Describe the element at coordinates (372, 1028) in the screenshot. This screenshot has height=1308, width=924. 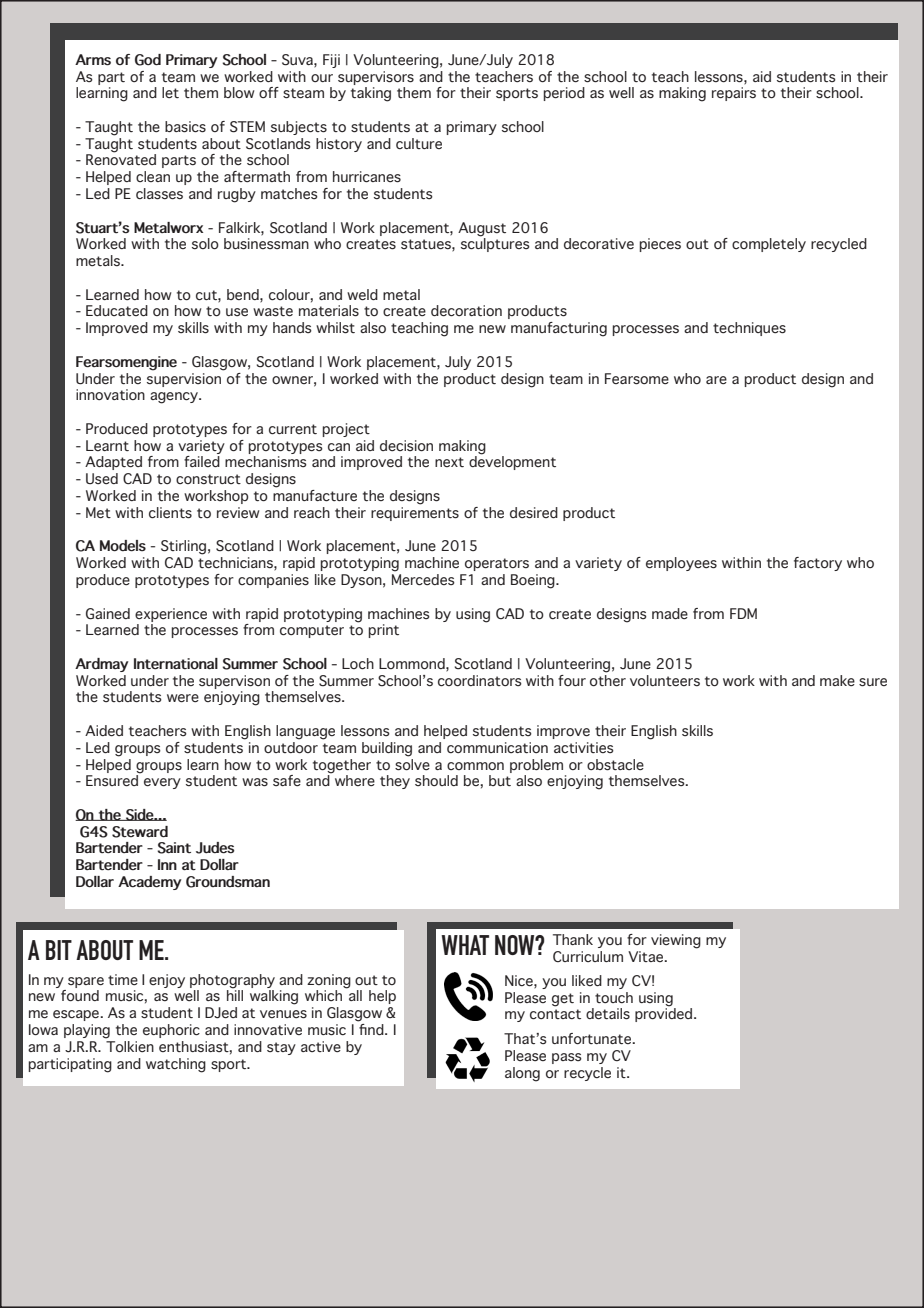
I see `find` at that location.
